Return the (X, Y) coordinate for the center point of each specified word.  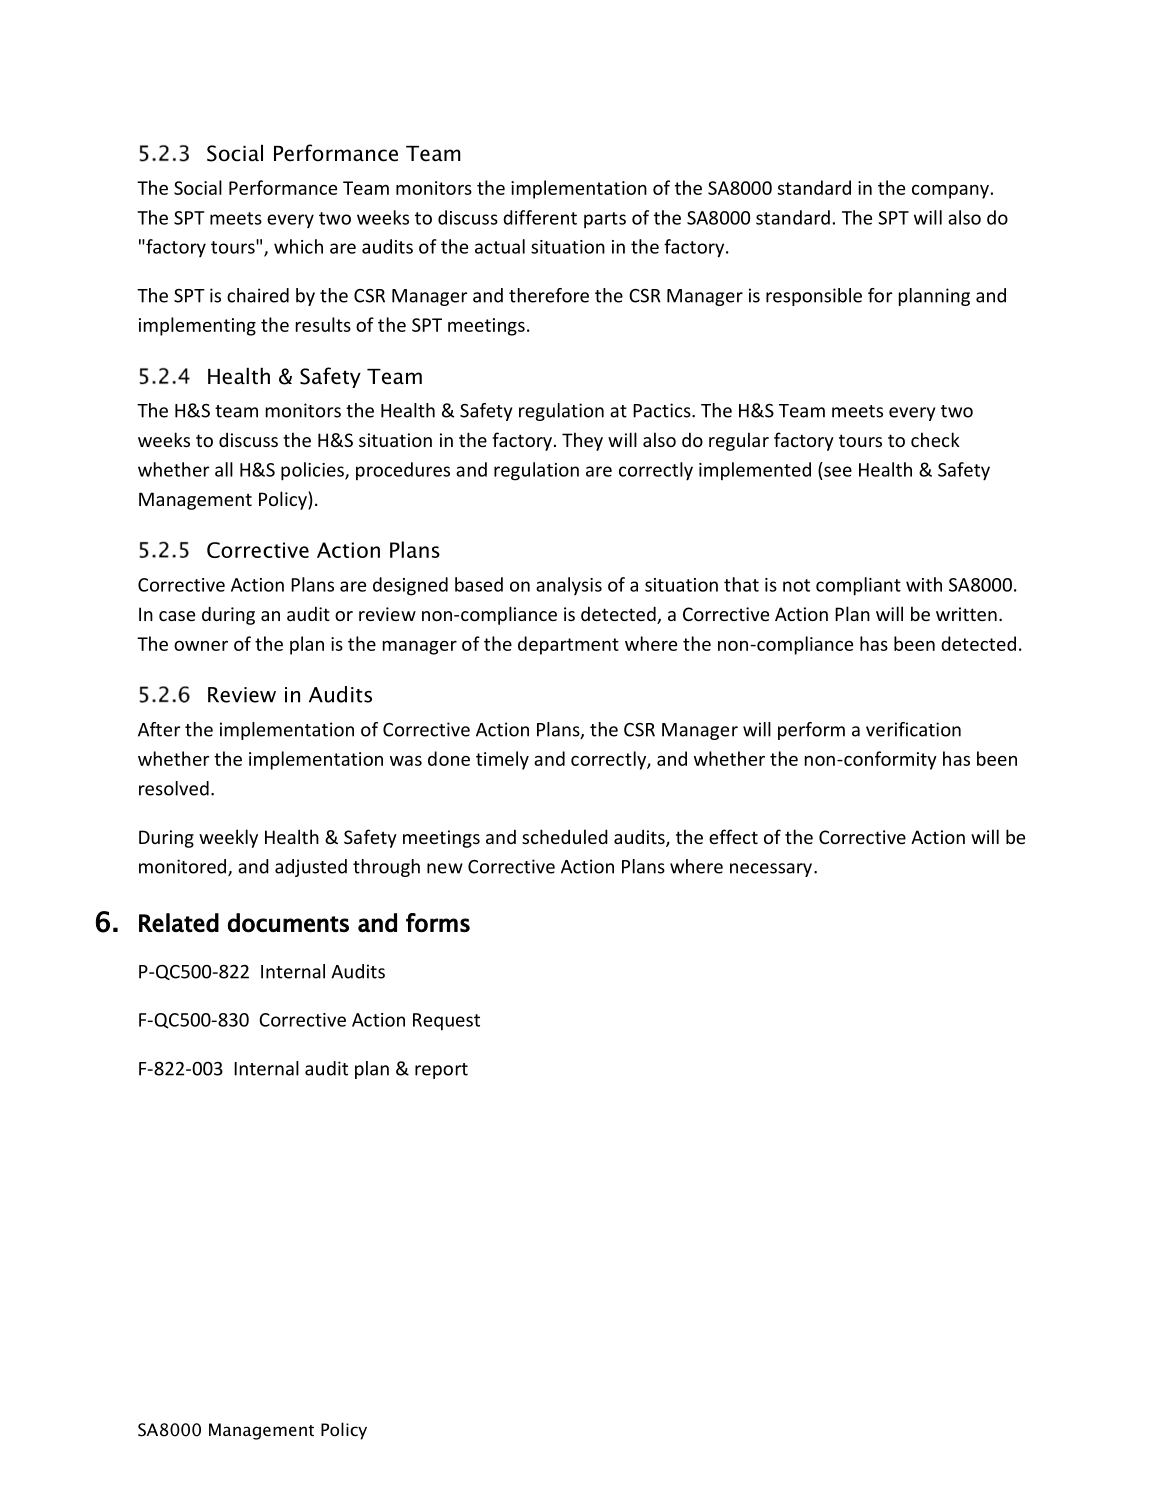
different (540, 217)
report (441, 1071)
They (582, 441)
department (568, 645)
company (950, 192)
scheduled (565, 836)
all (224, 469)
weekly (228, 838)
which (298, 246)
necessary (771, 870)
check (935, 439)
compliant (858, 586)
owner (201, 646)
